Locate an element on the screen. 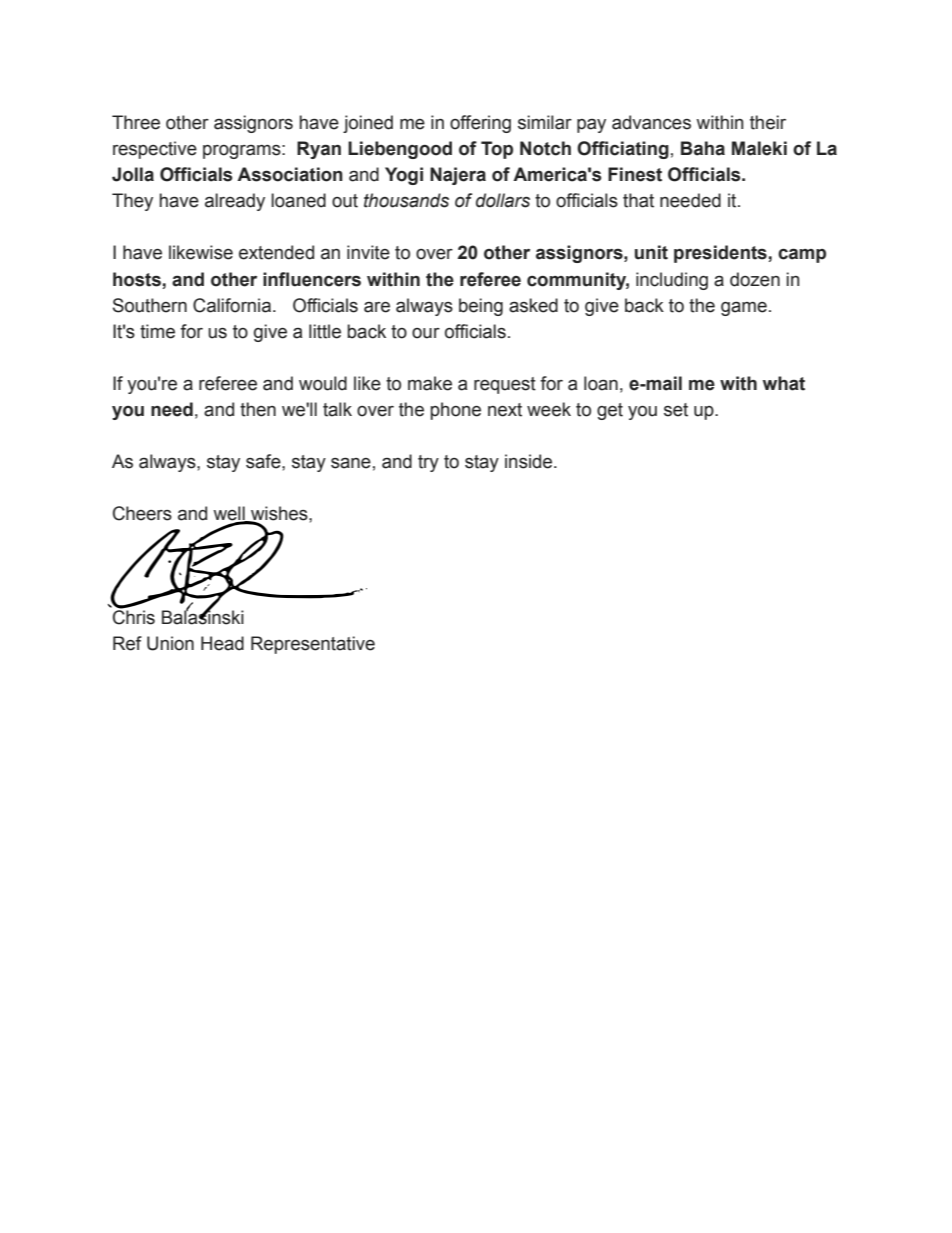  make is located at coordinates (430, 383).
